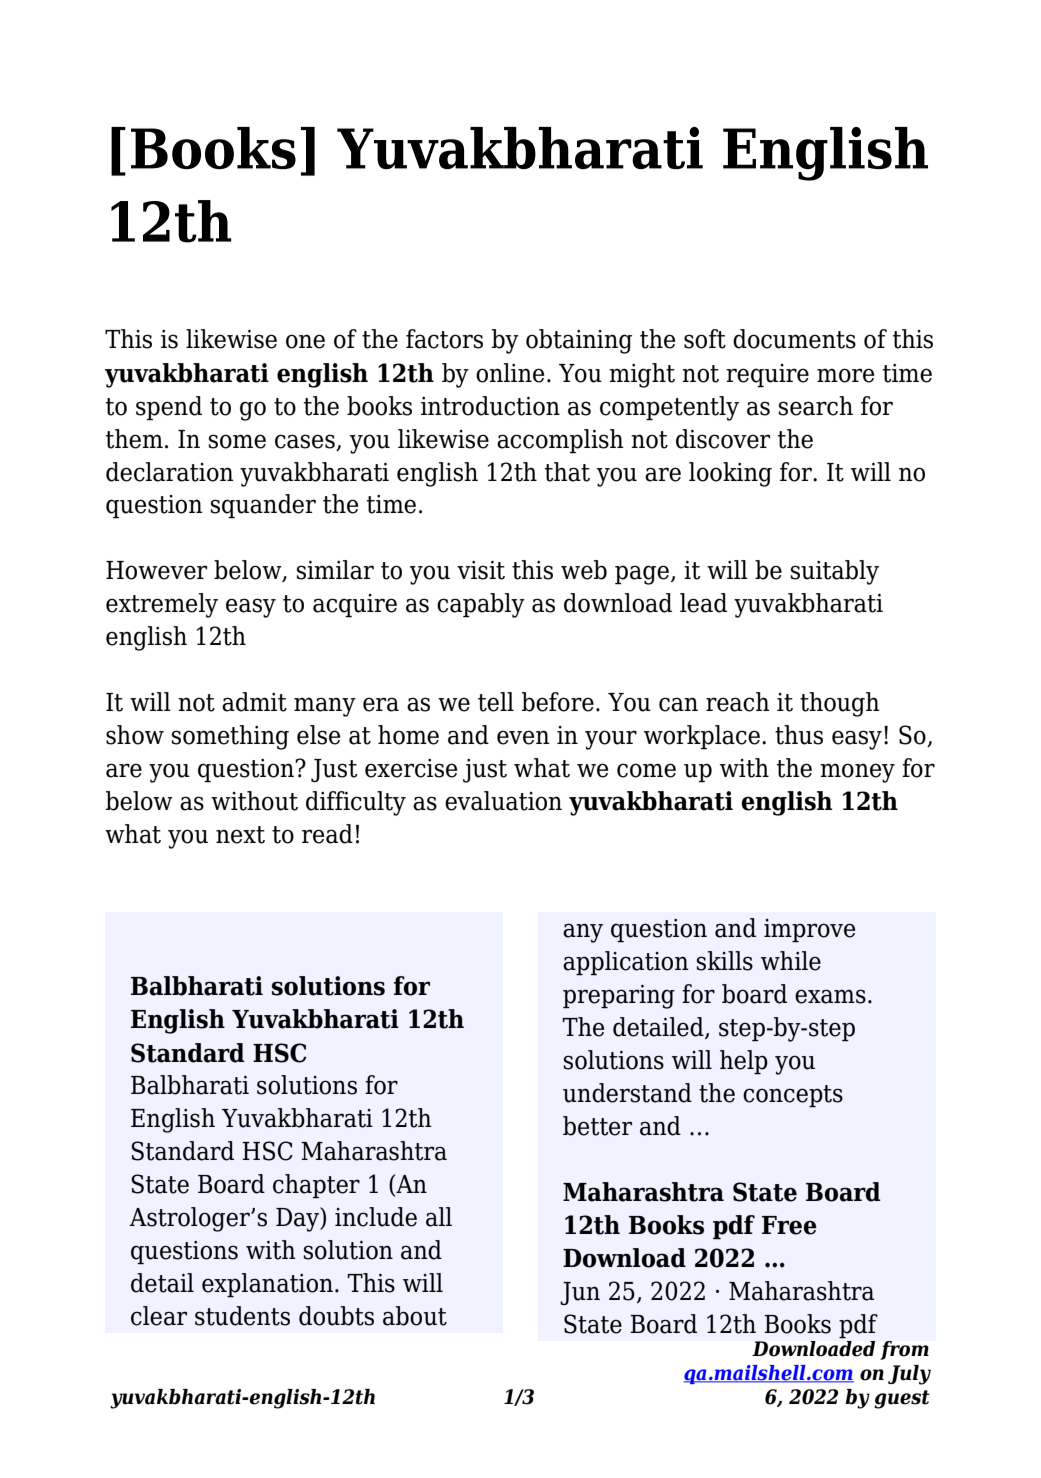  What do you see at coordinates (254, 702) in the image?
I see `admit` at bounding box center [254, 702].
